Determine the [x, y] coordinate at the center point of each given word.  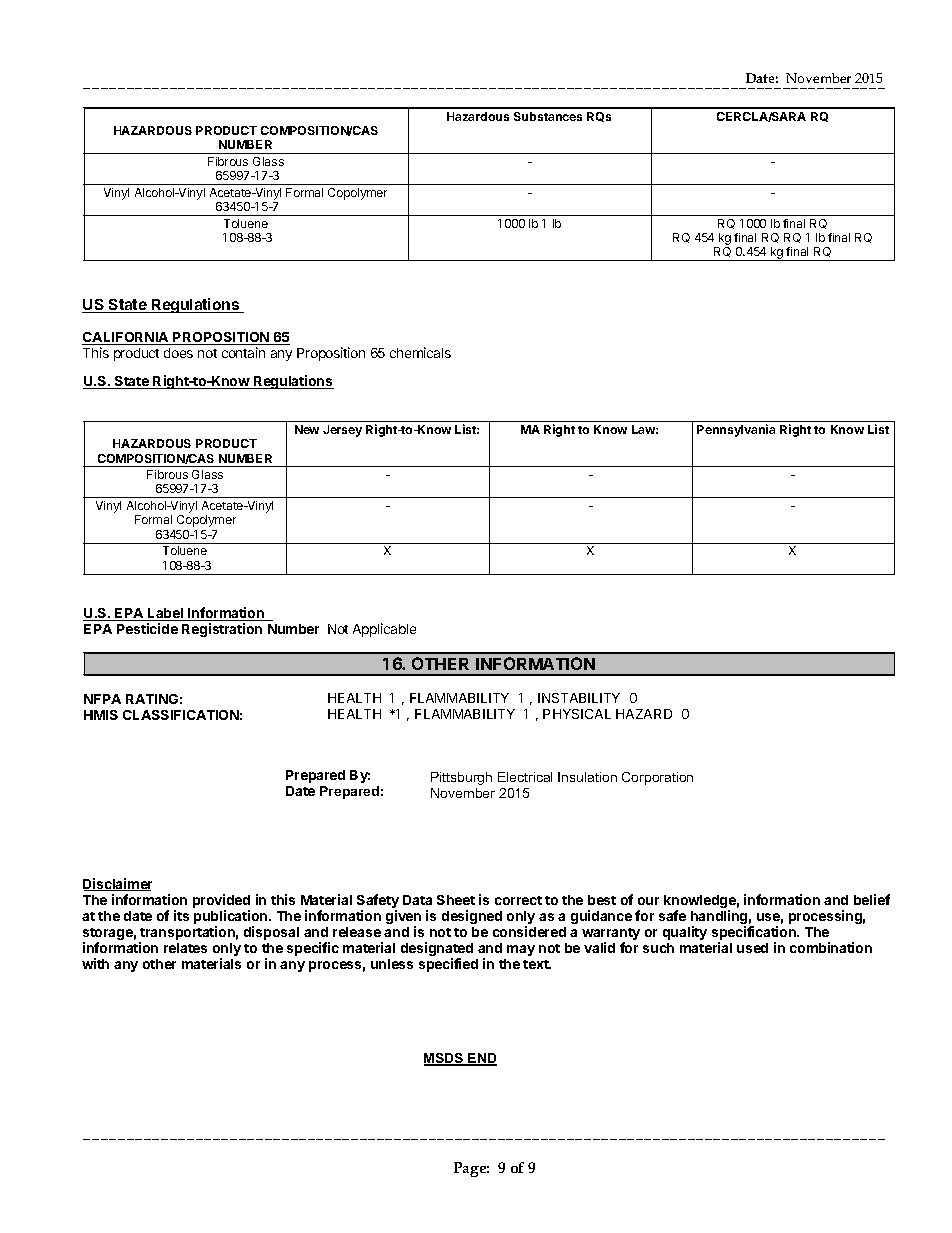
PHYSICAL [577, 714]
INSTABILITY [579, 698]
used [752, 948]
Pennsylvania [736, 430]
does [178, 353]
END [481, 1059]
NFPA [102, 699]
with [95, 963]
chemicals [420, 352]
